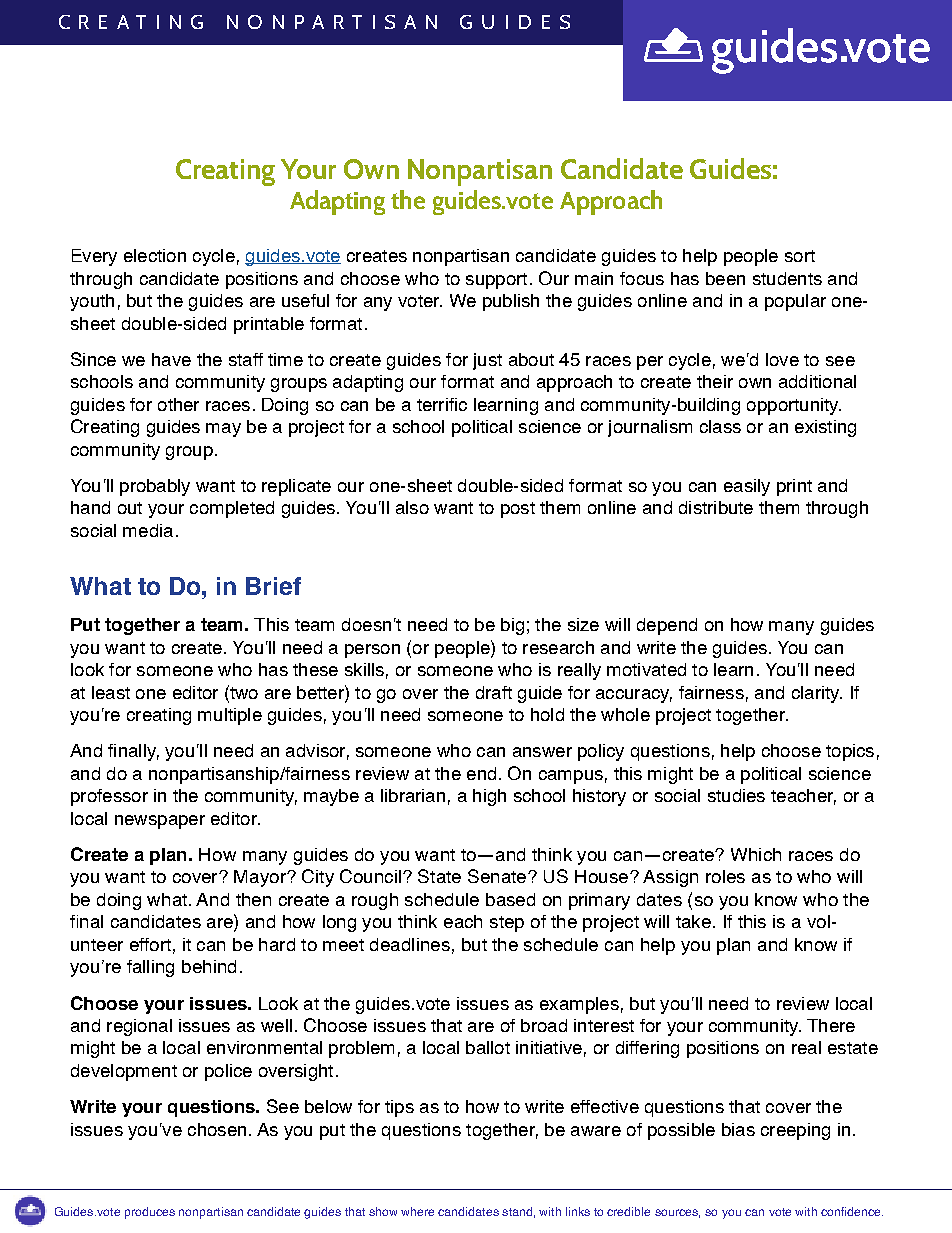  What do you see at coordinates (230, 716) in the screenshot?
I see `multiple` at bounding box center [230, 716].
